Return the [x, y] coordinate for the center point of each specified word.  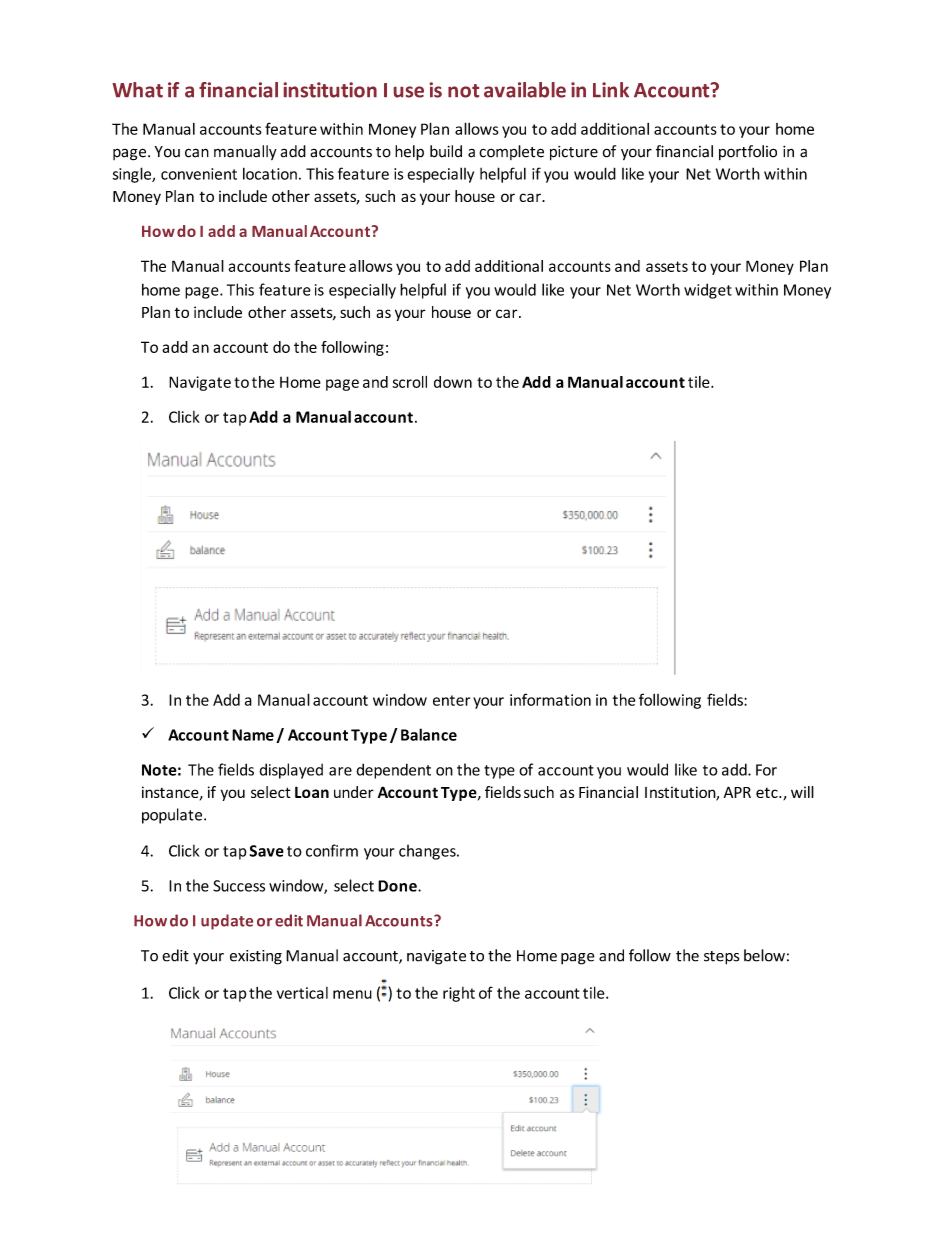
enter [451, 700]
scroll [409, 382]
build [446, 151]
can [197, 153]
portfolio [748, 152]
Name [253, 735]
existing [256, 957]
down [453, 382]
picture [574, 153]
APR [737, 792]
